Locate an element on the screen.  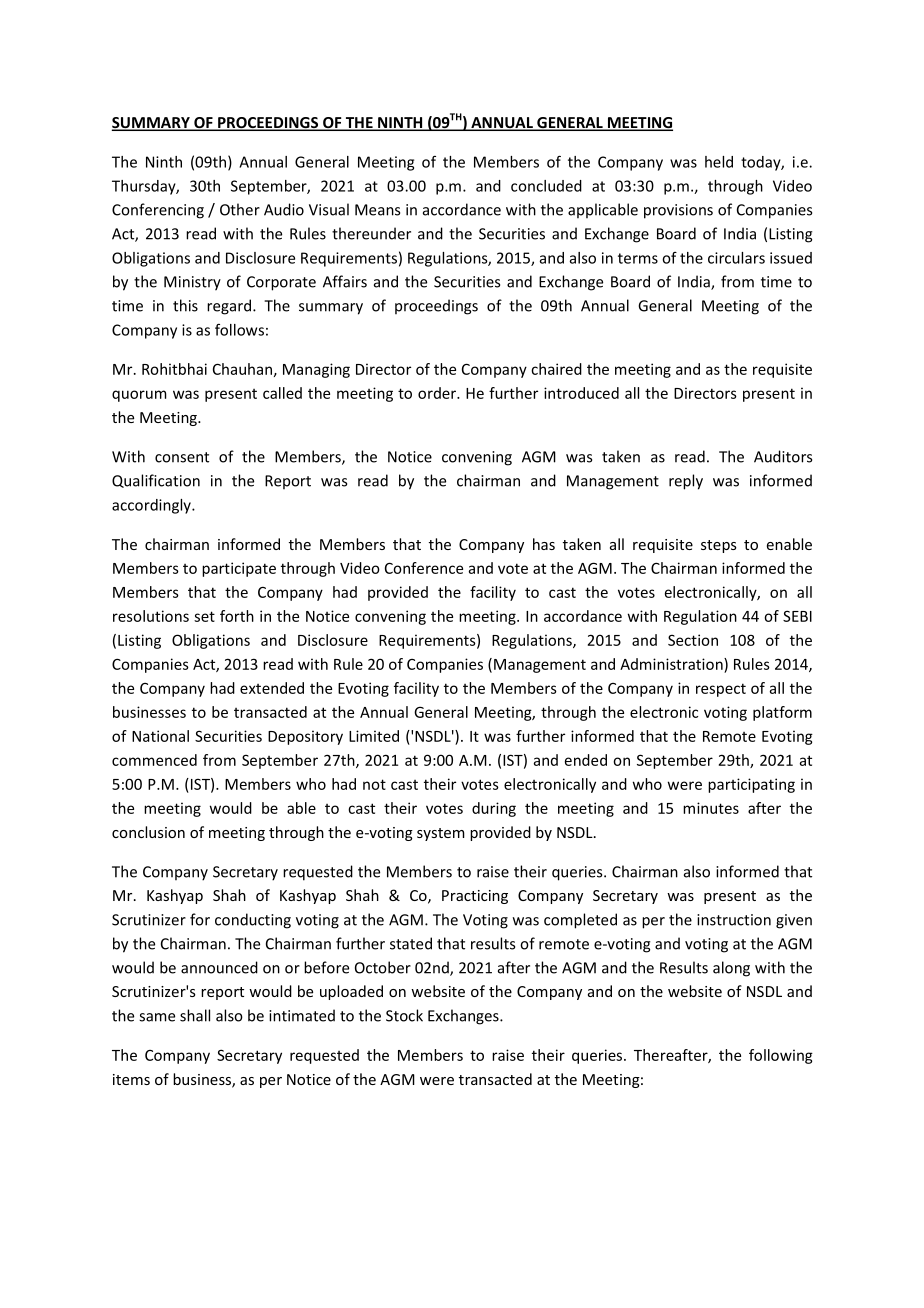
concluded is located at coordinates (546, 186).
